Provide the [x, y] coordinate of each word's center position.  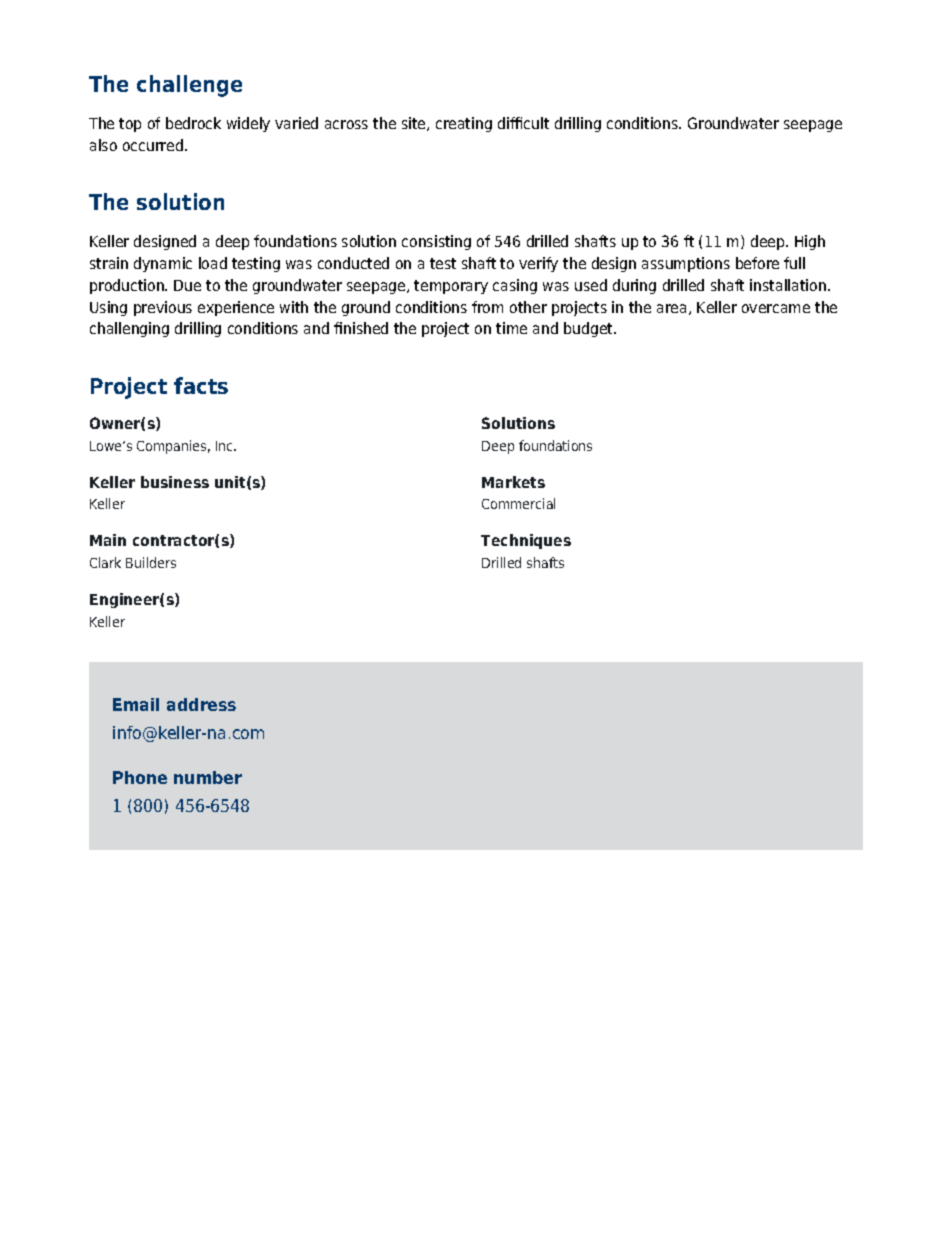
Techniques [526, 541]
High [810, 242]
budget [589, 329]
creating [464, 124]
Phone [140, 777]
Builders [151, 562]
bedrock [193, 123]
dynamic [163, 264]
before [757, 263]
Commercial [518, 503]
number [208, 777]
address [201, 704]
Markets [513, 482]
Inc [225, 446]
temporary [451, 287]
